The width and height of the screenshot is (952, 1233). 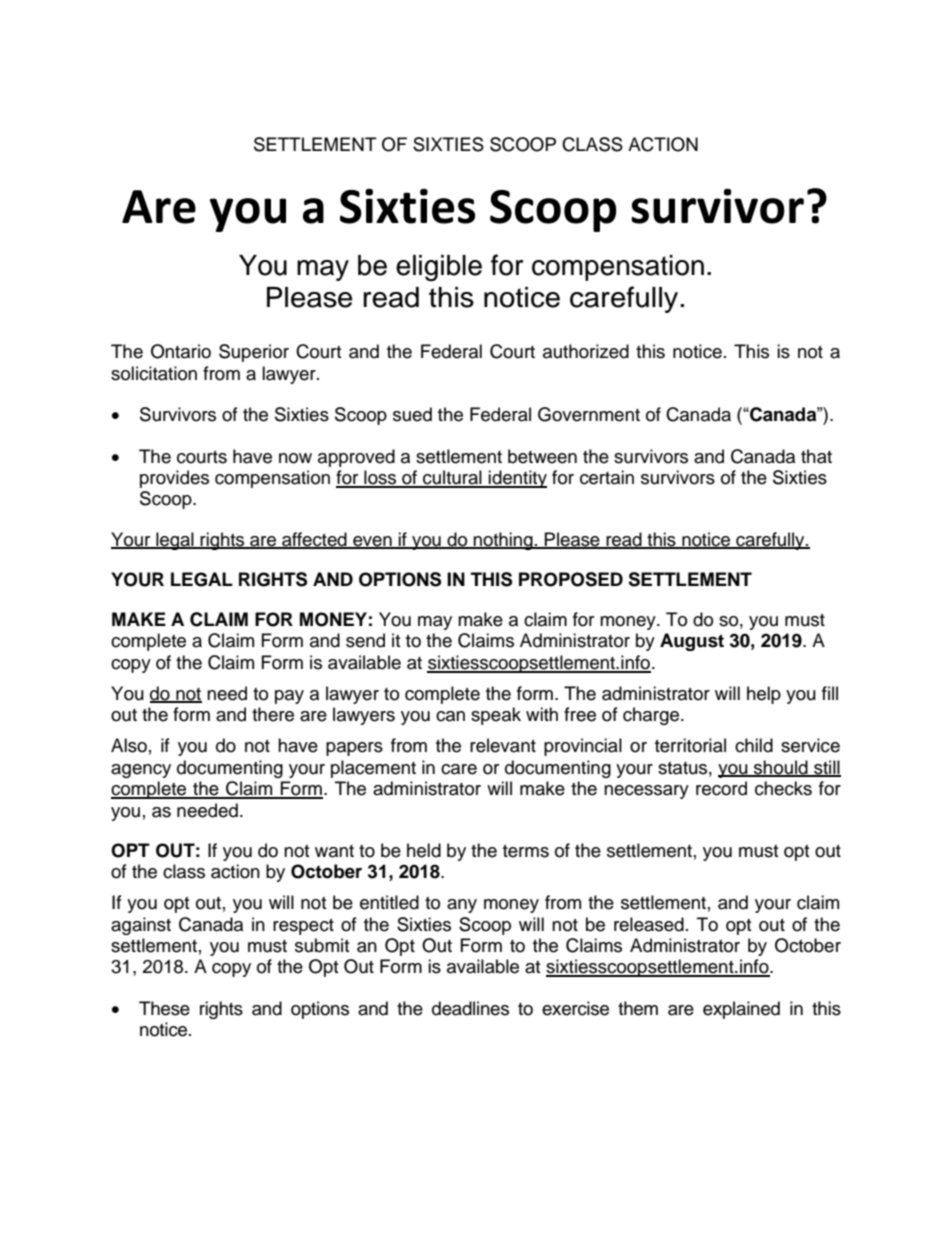 I want to click on These, so click(x=164, y=1008).
